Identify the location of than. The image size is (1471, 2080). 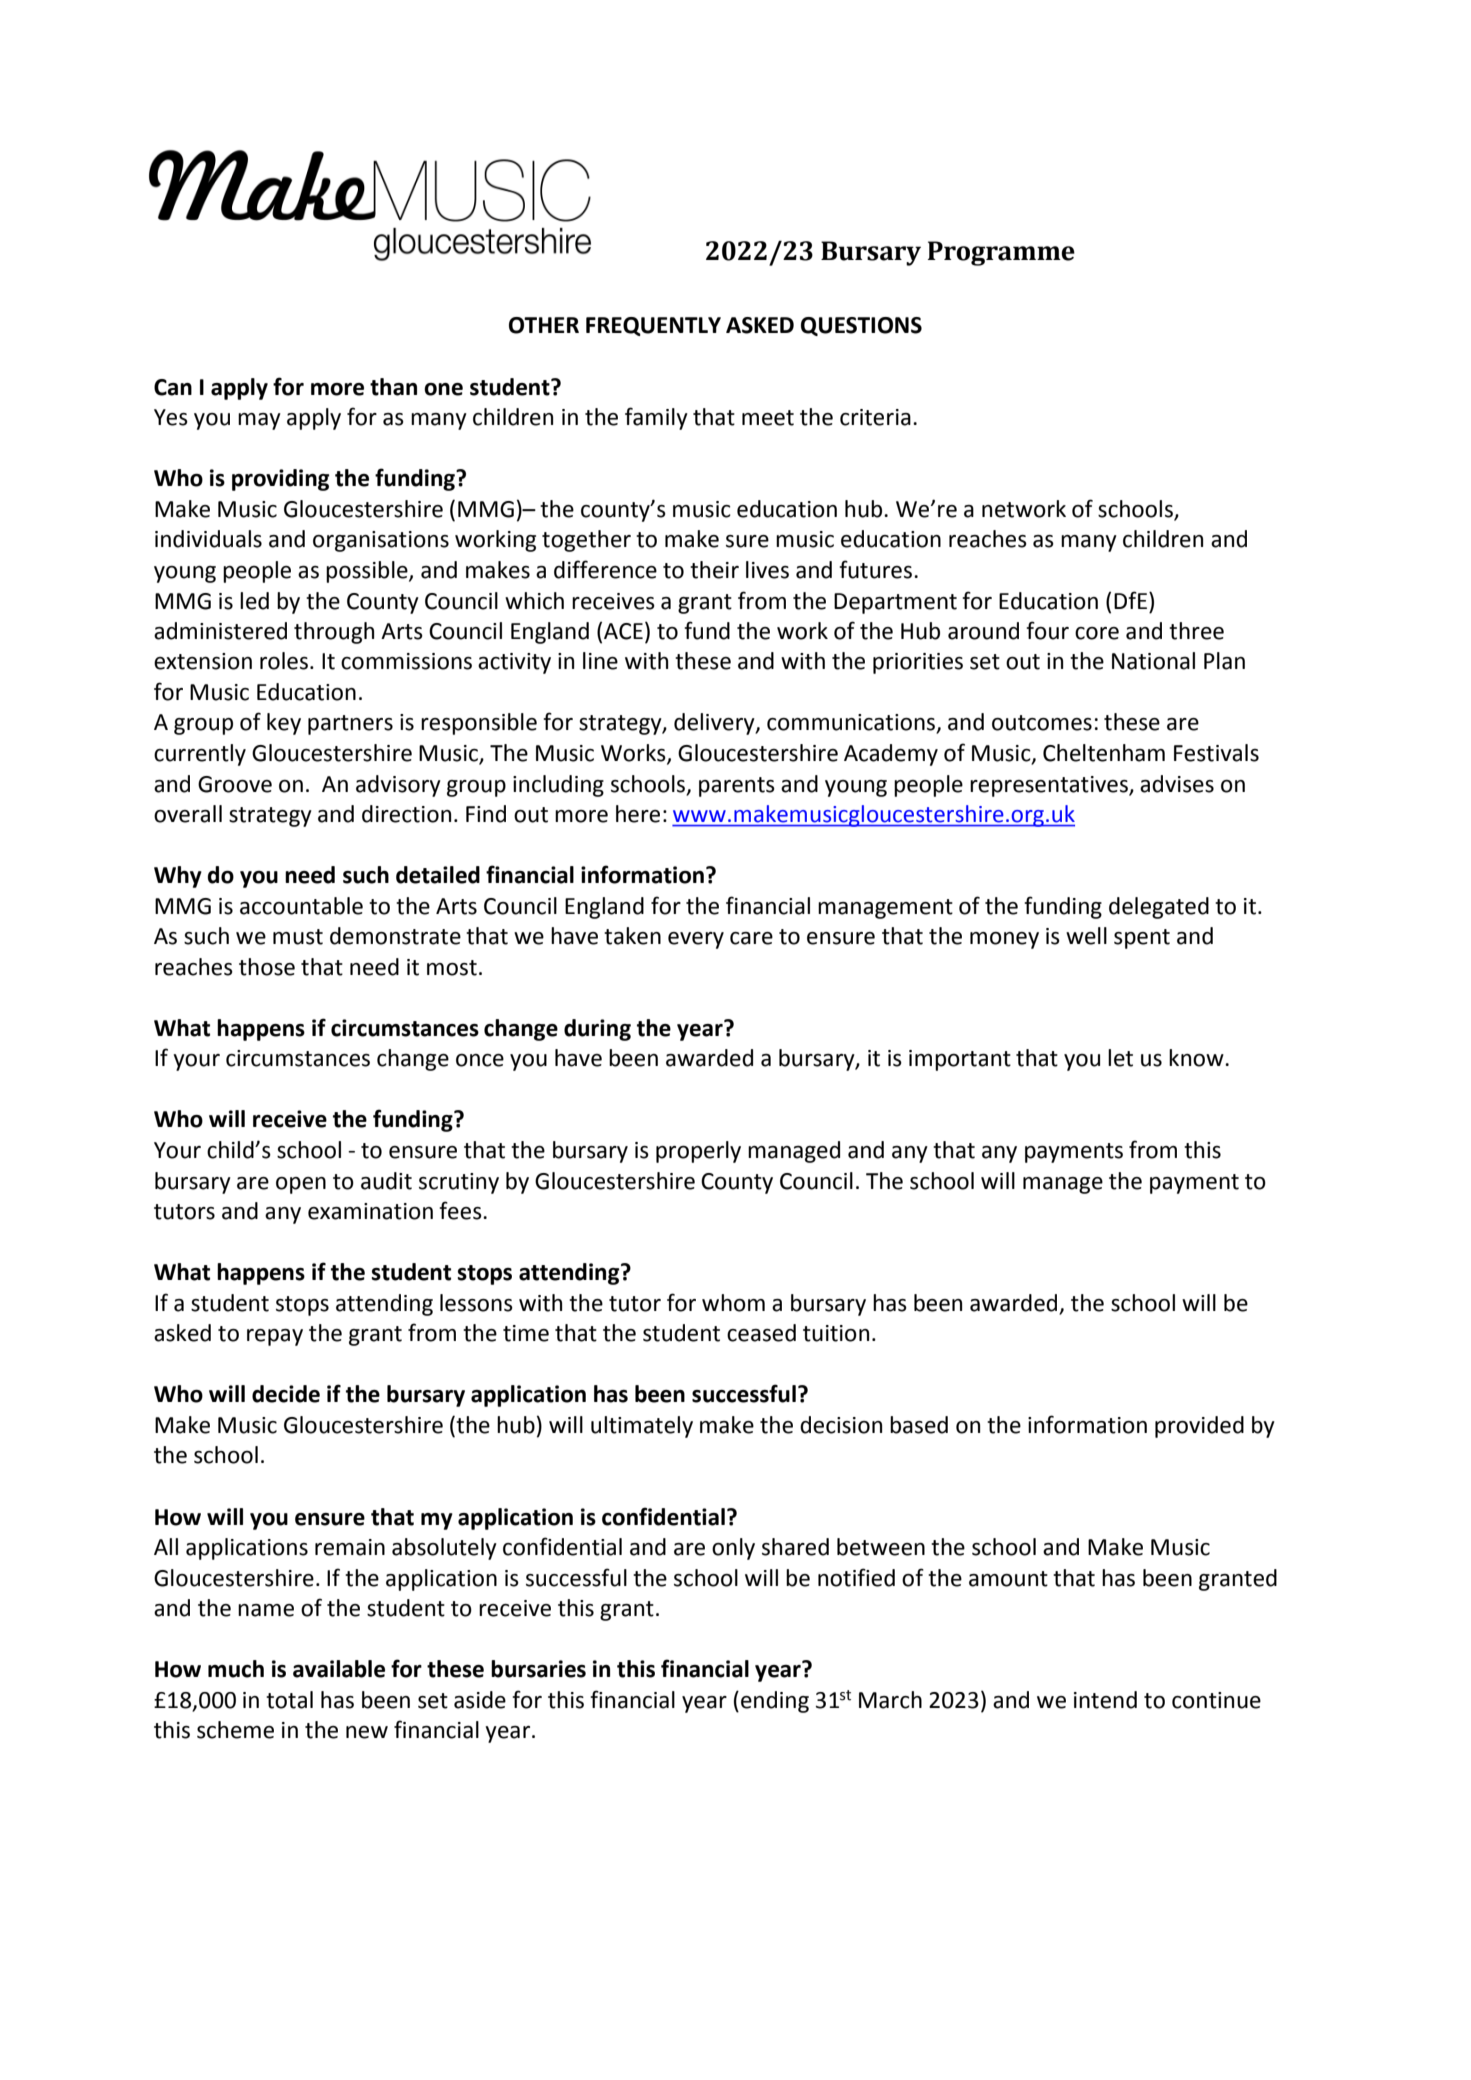
(393, 387).
